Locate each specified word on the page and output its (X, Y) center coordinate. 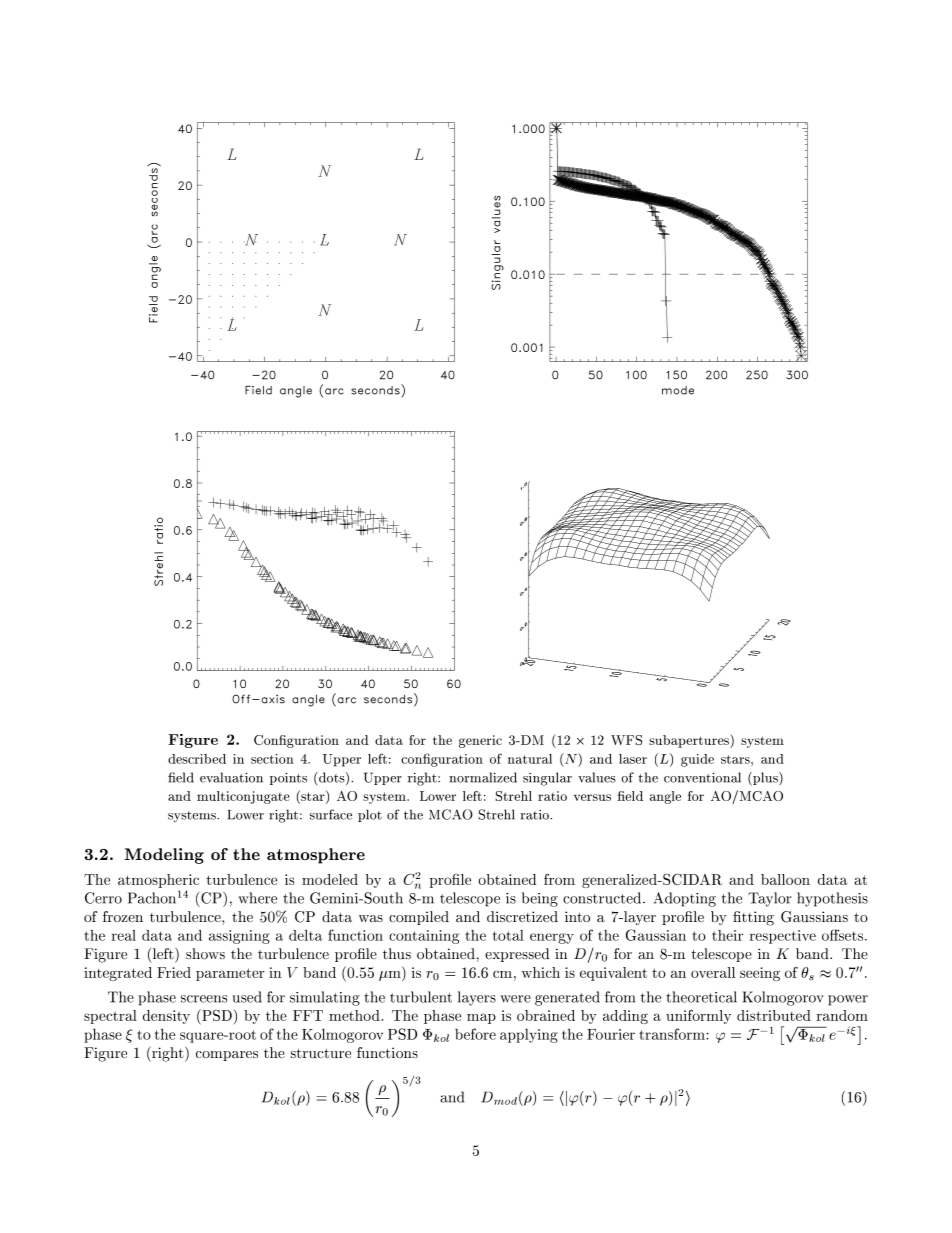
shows (205, 954)
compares (227, 1056)
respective (783, 937)
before (475, 1034)
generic (480, 741)
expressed (517, 955)
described (197, 759)
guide (697, 760)
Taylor (770, 899)
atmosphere (316, 856)
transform (673, 1034)
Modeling (164, 856)
